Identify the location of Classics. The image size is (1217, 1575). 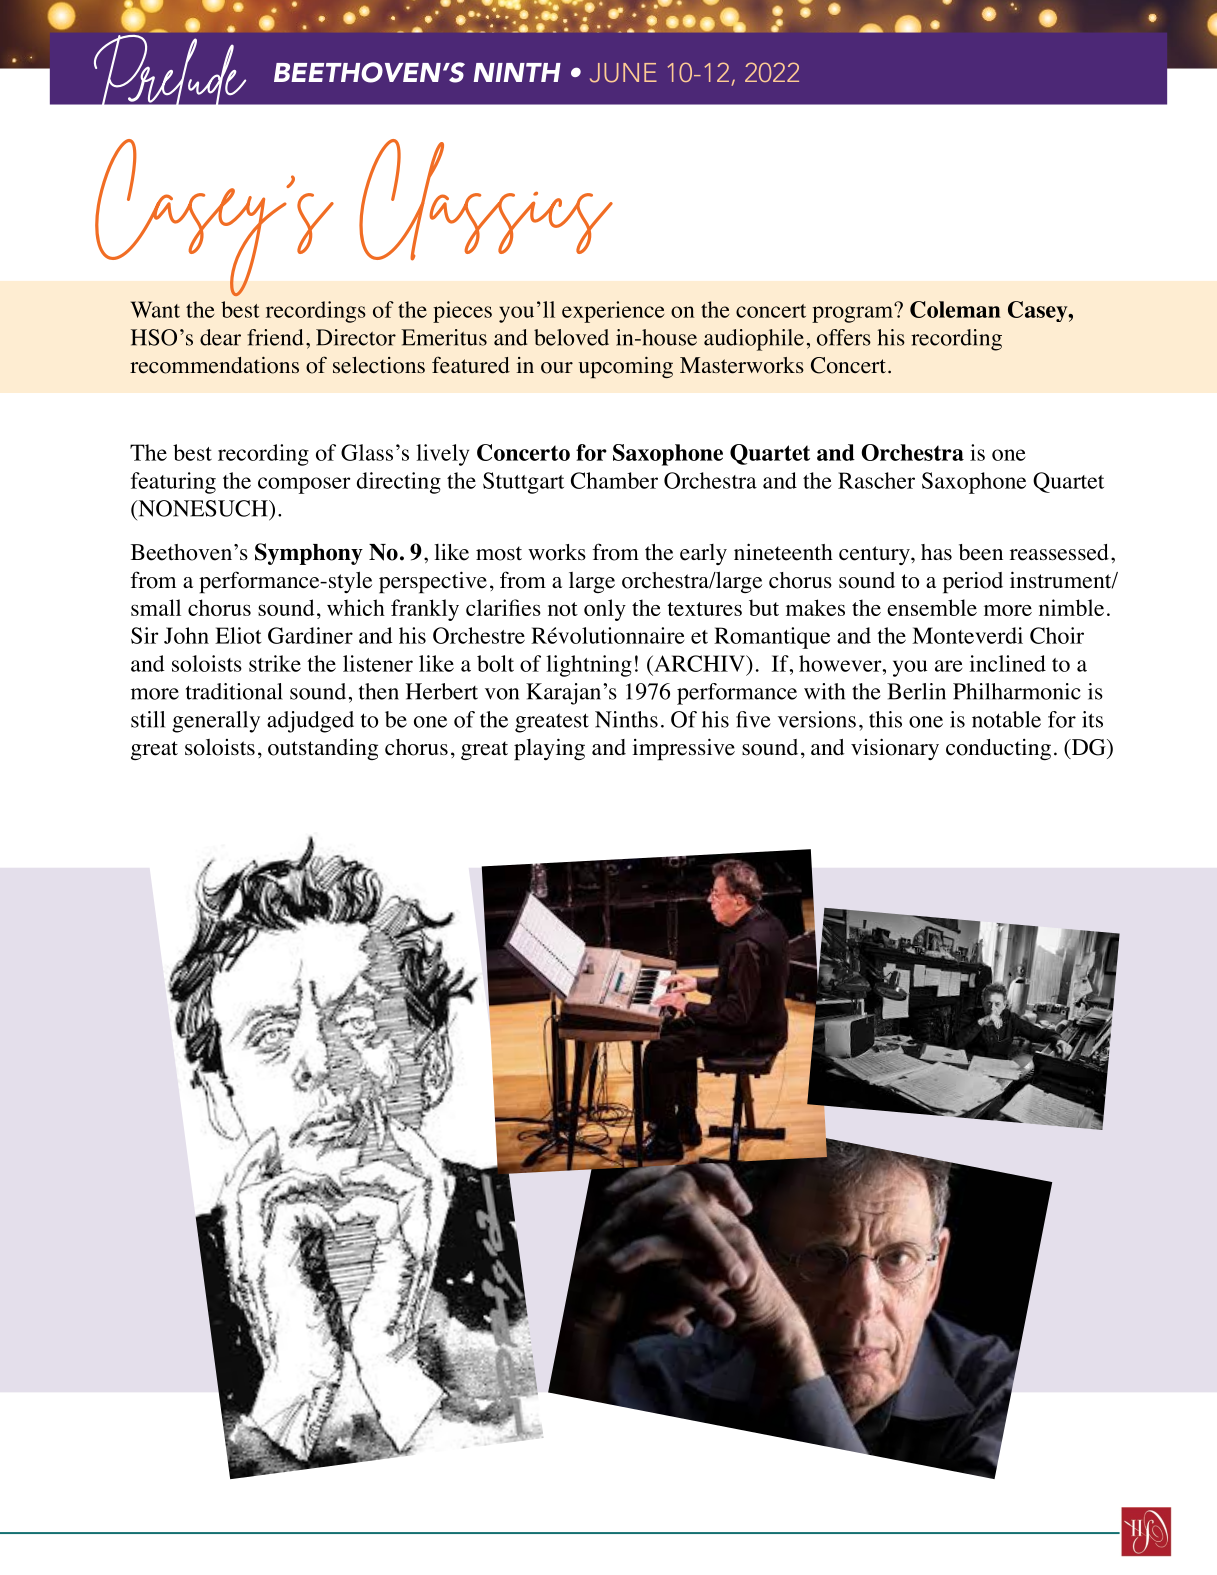
(486, 200).
